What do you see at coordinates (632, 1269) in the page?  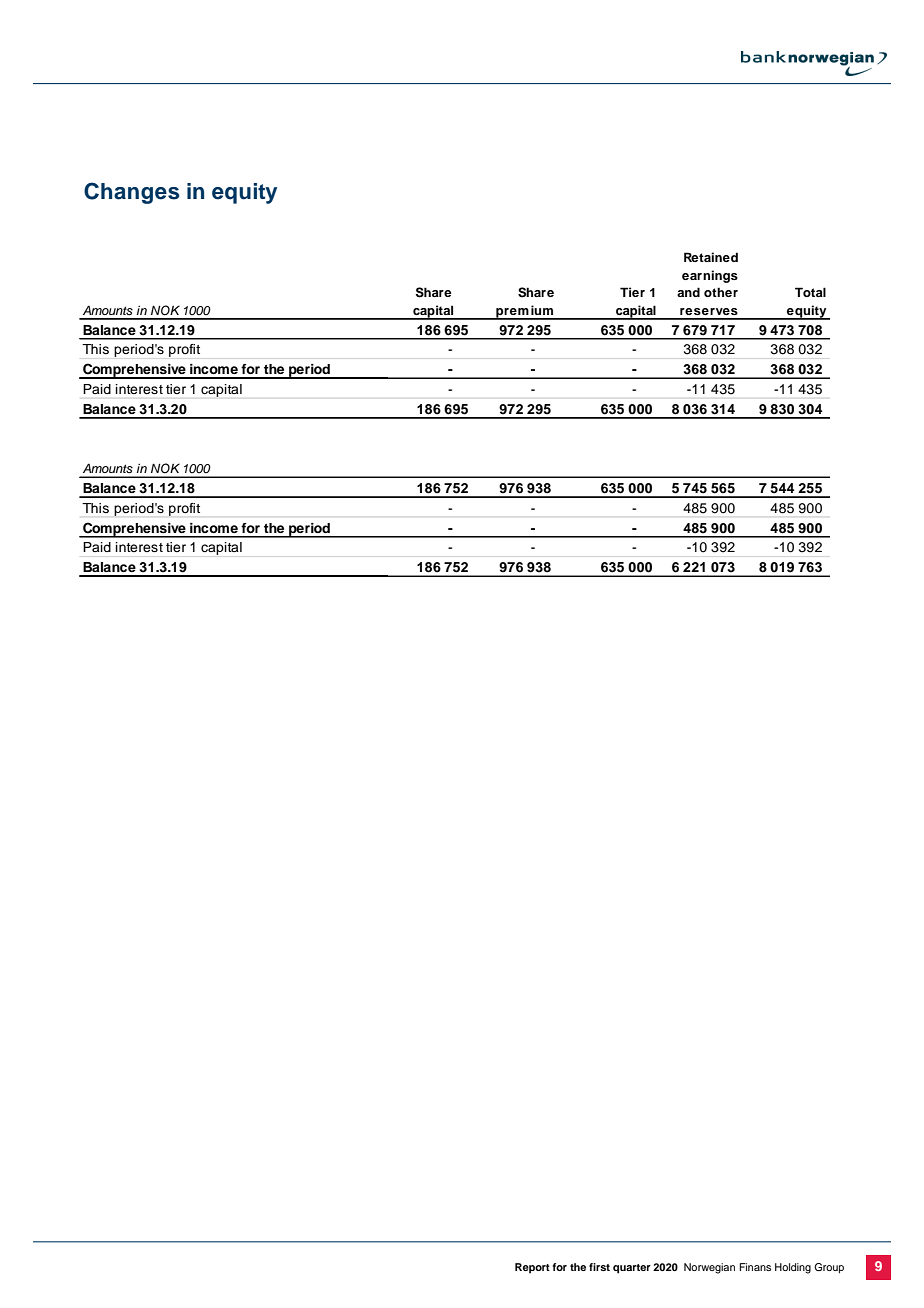 I see `quarter` at bounding box center [632, 1269].
